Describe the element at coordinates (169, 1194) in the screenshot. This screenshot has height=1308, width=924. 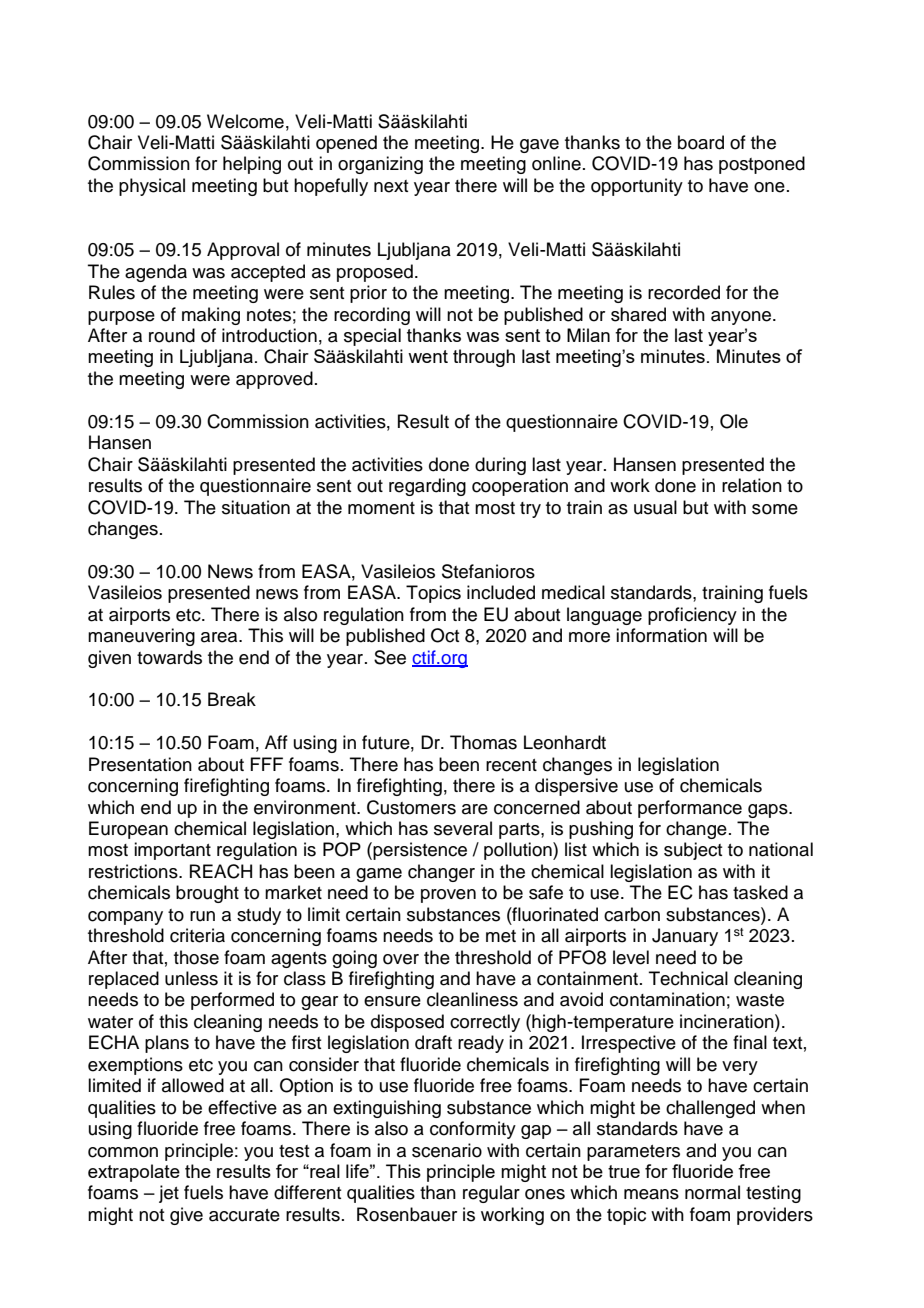
I see `jet` at that location.
